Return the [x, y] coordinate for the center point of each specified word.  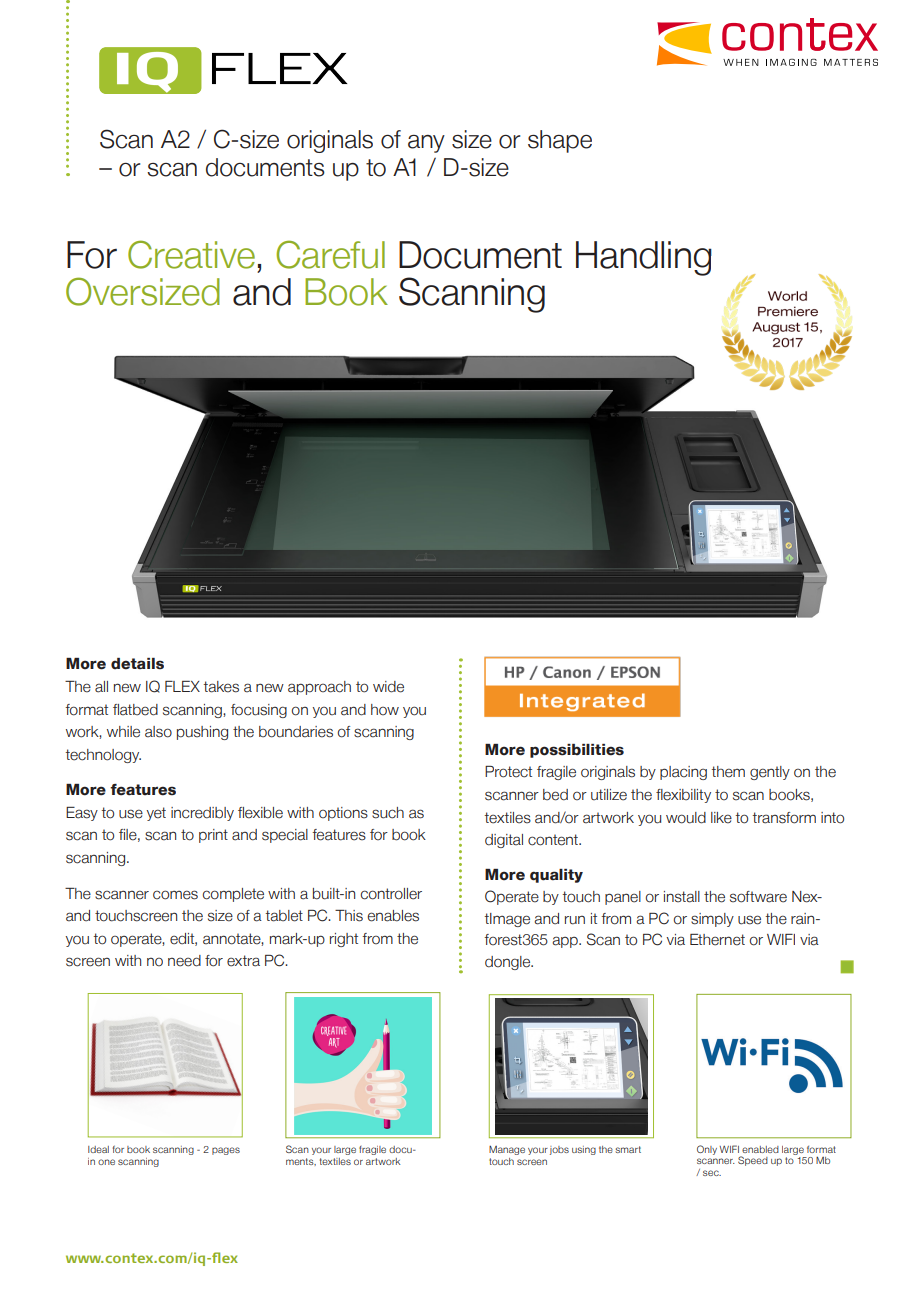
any [426, 144]
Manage [507, 1150]
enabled [760, 1149]
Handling [644, 258]
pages [226, 1151]
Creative [191, 254]
